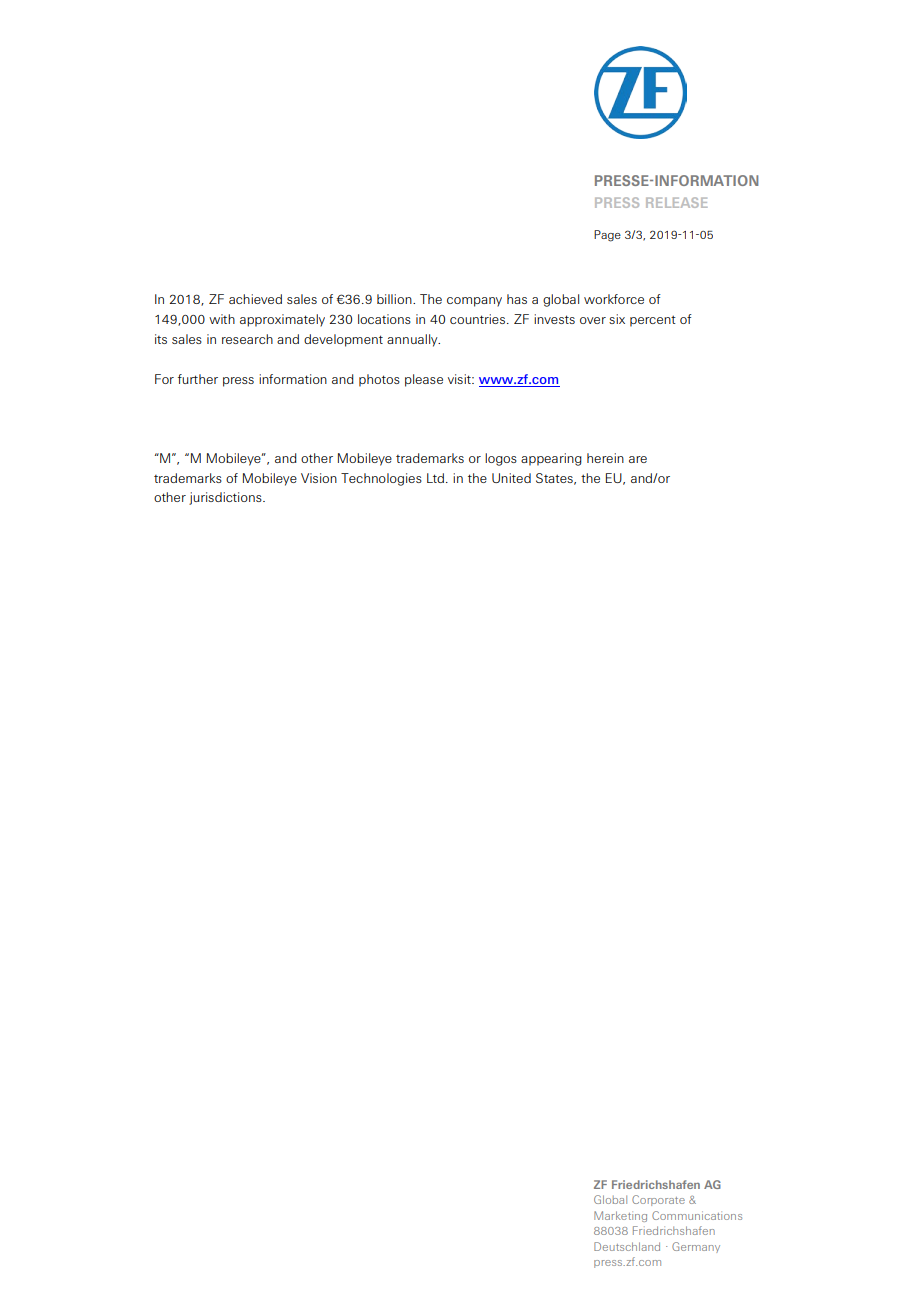 This image has height=1308, width=924. What do you see at coordinates (198, 379) in the image?
I see `further` at bounding box center [198, 379].
